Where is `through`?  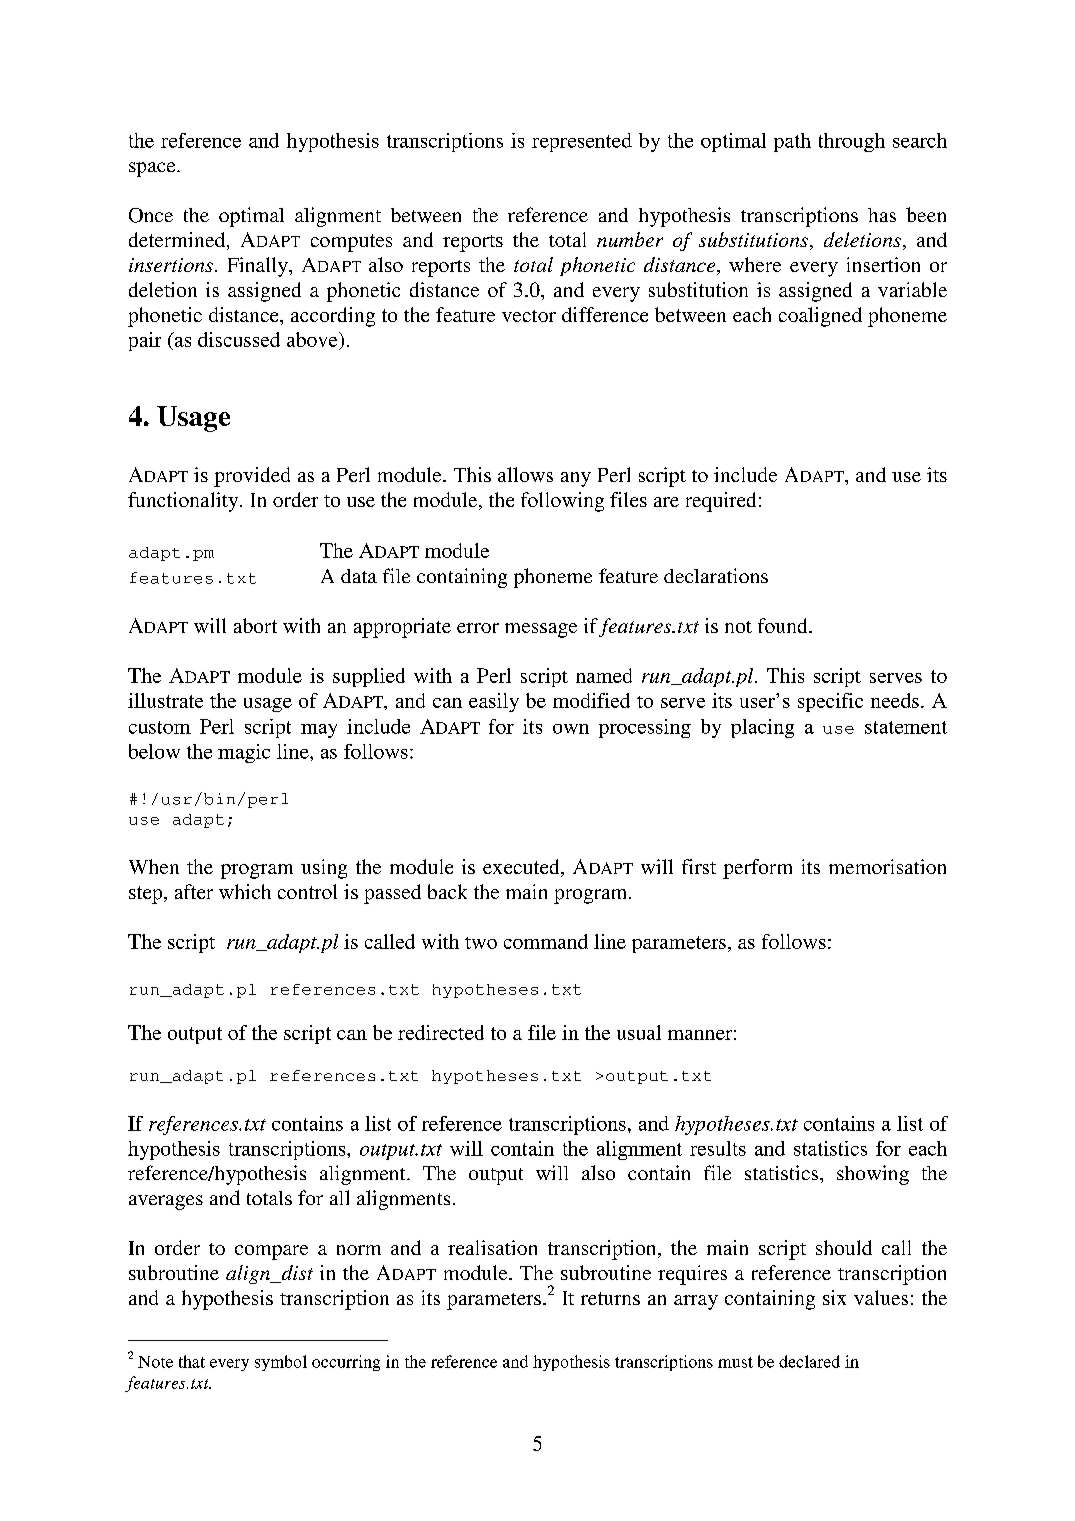 through is located at coordinates (852, 142).
